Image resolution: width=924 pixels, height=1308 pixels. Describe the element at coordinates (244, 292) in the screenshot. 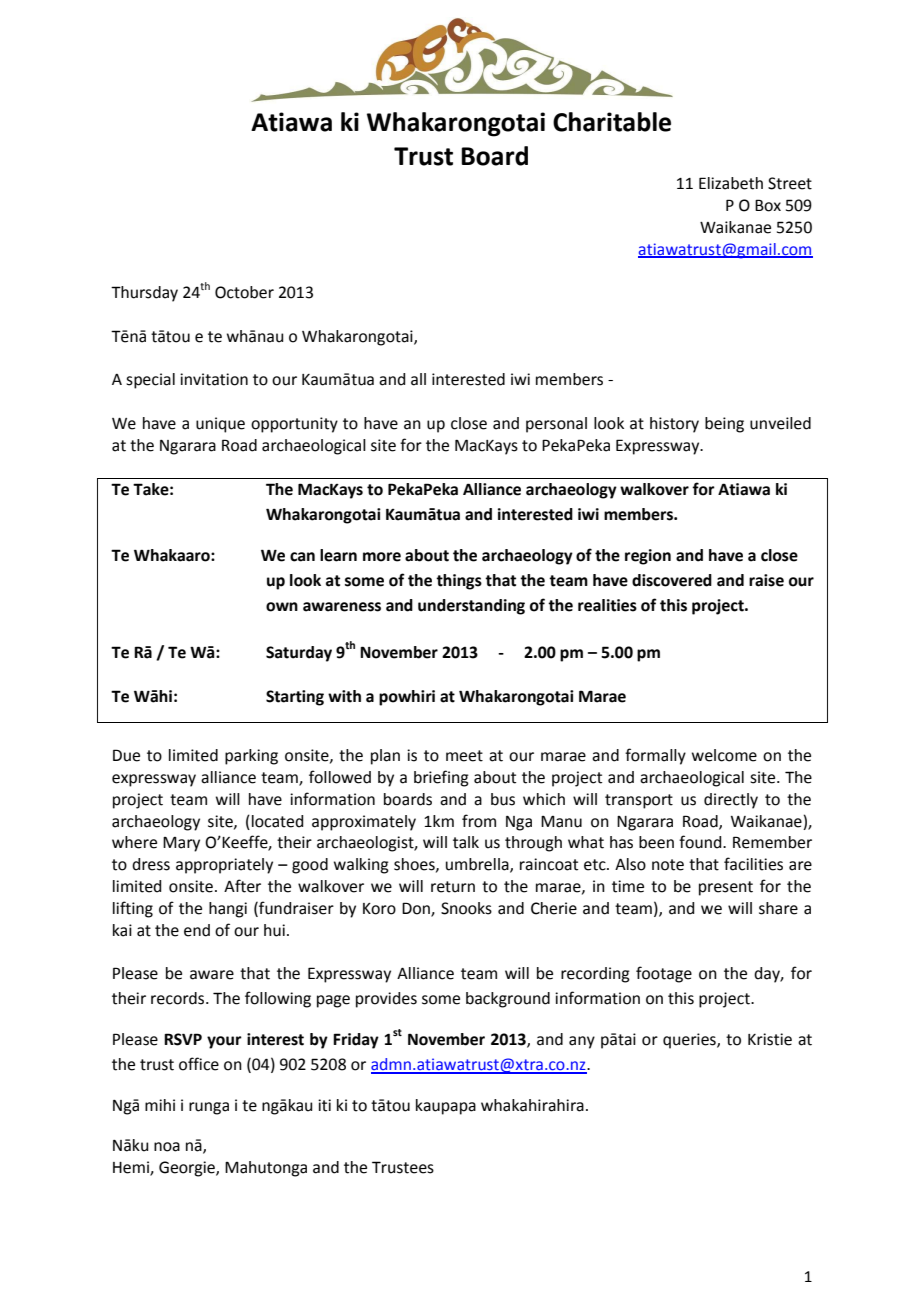

I see `October` at that location.
